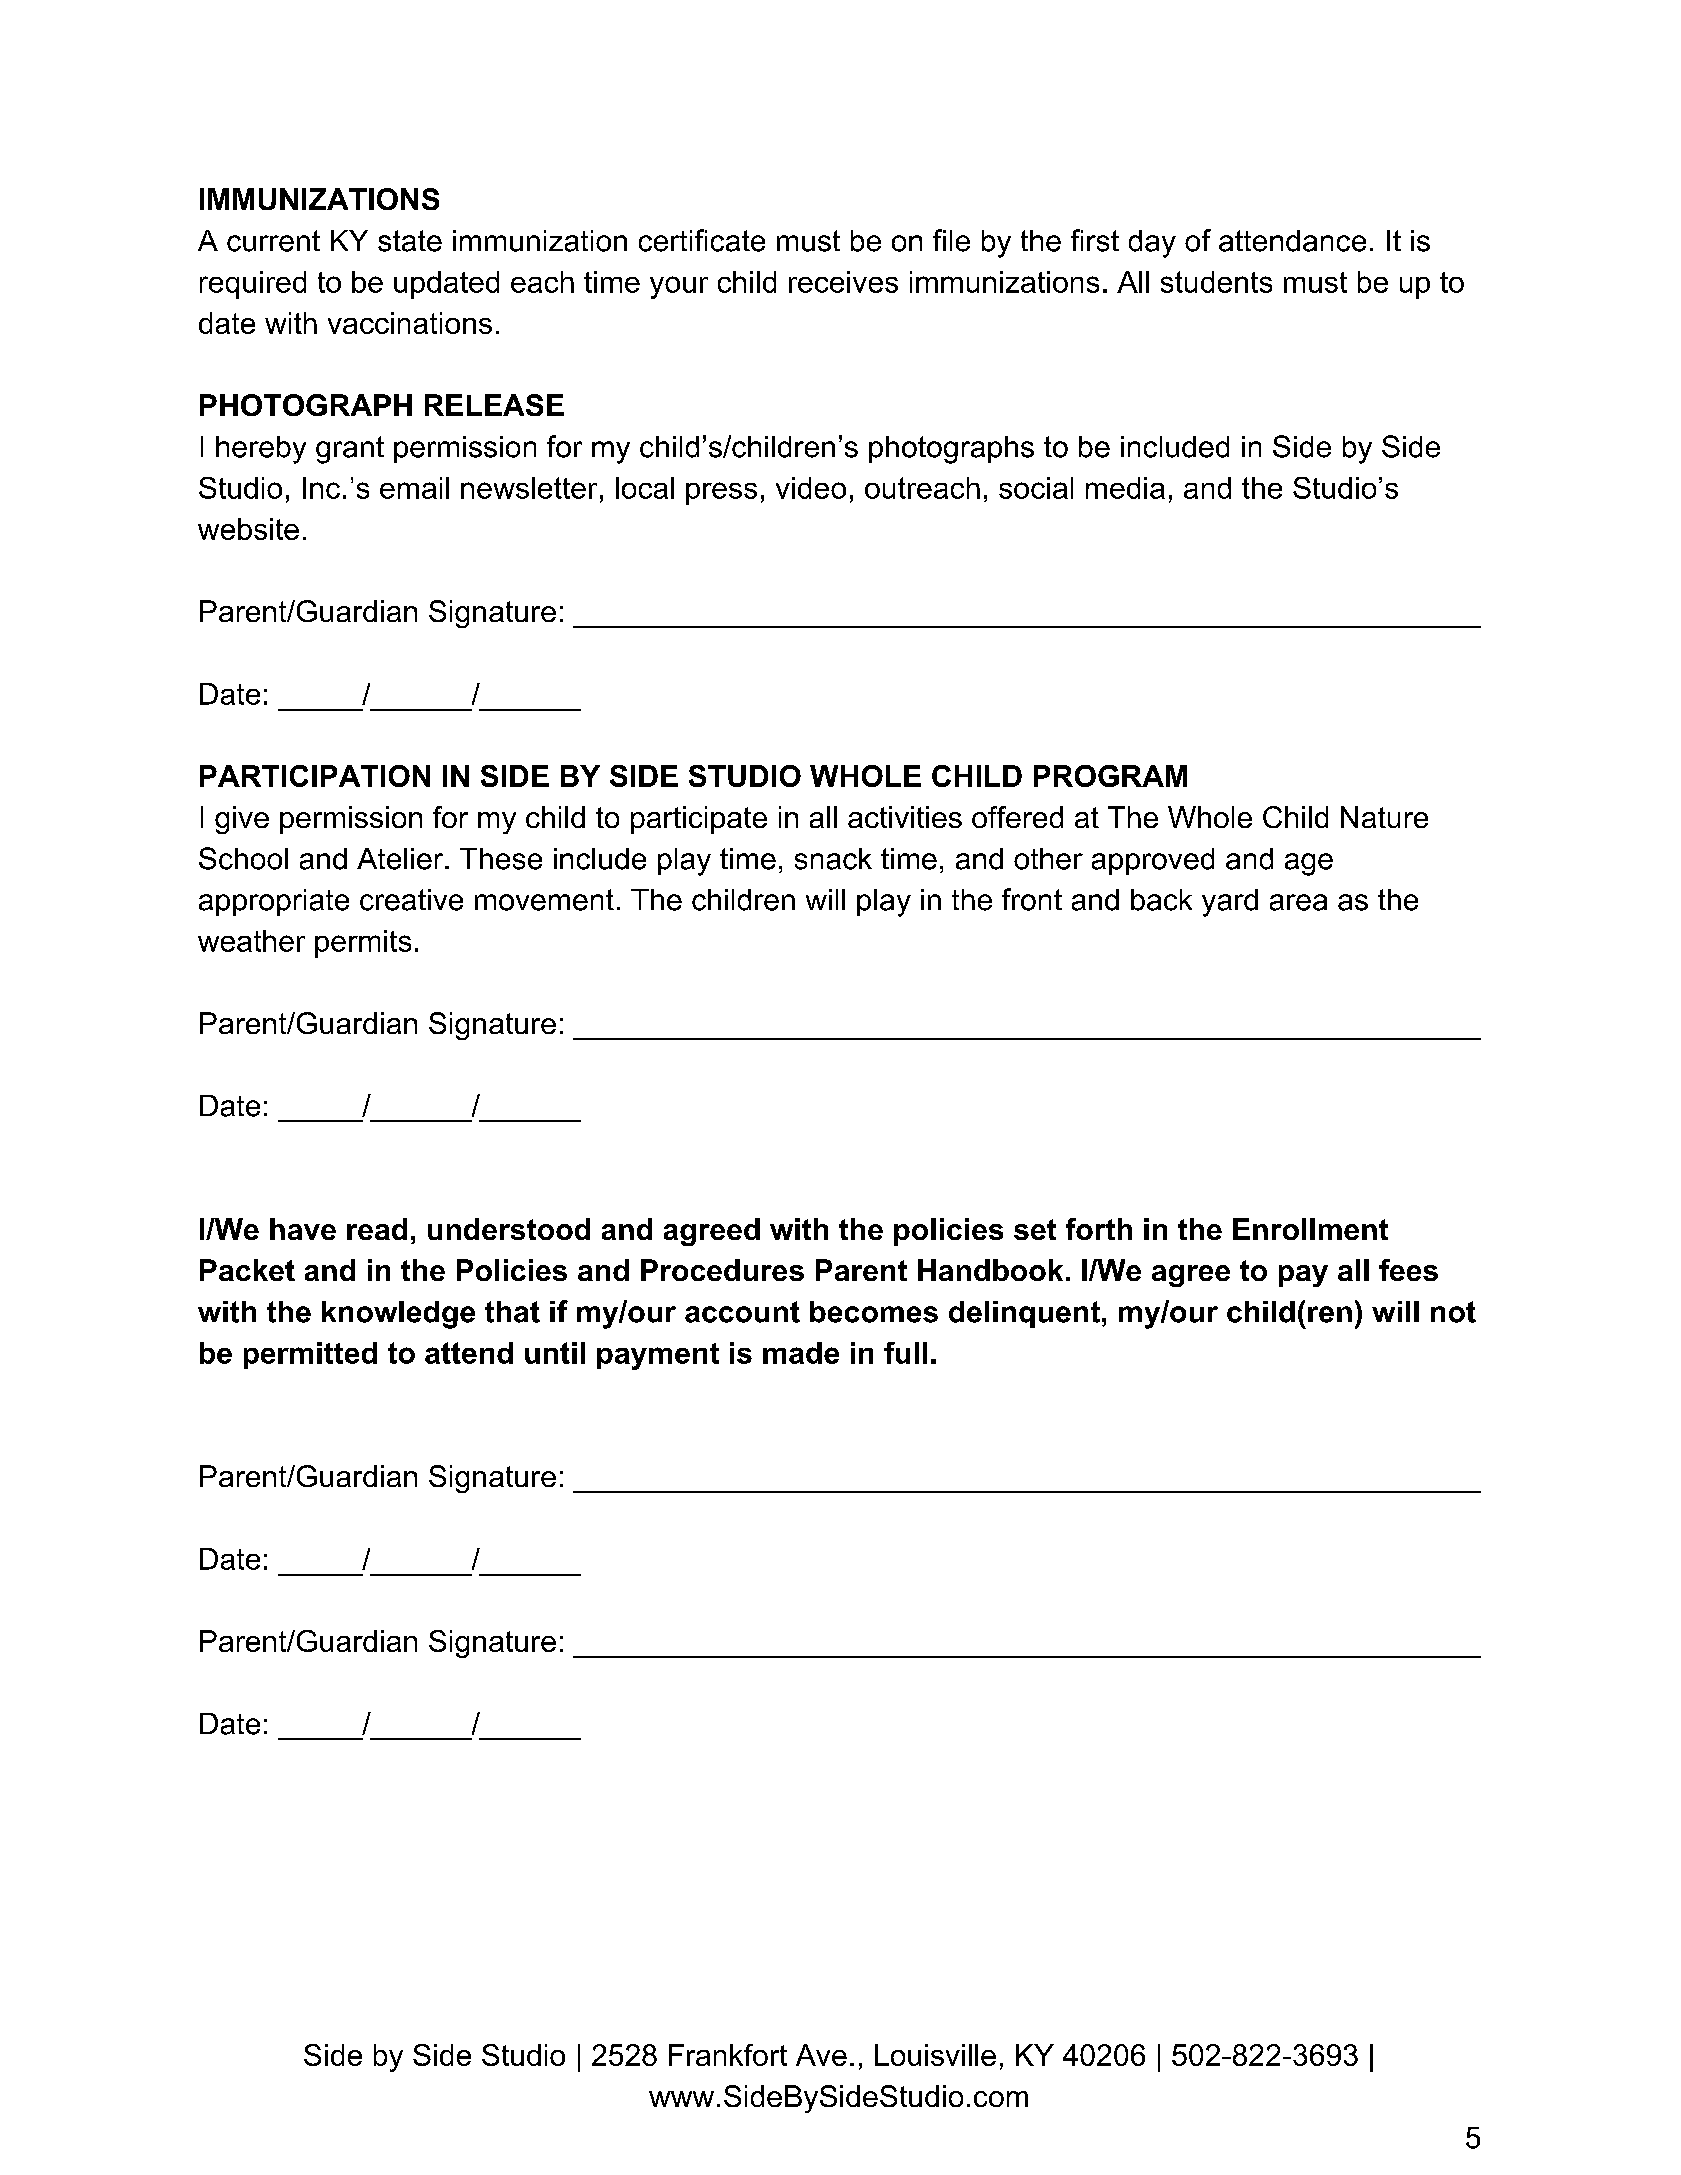 Image resolution: width=1681 pixels, height=2175 pixels. I want to click on Enrollment, so click(1310, 1229).
